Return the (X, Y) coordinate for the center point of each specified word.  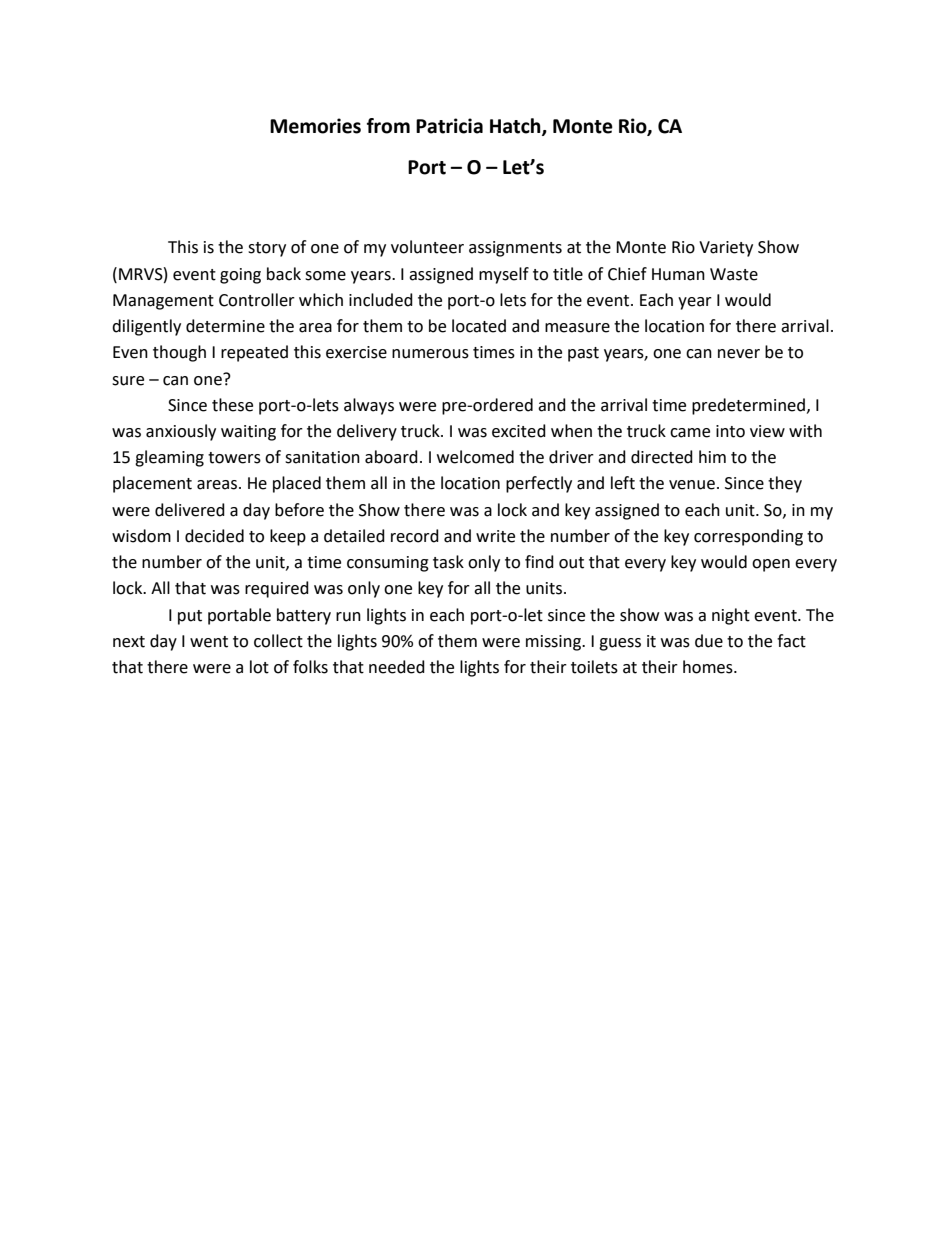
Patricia (449, 126)
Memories (315, 126)
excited (519, 431)
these (232, 405)
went (209, 642)
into (730, 431)
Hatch (516, 127)
